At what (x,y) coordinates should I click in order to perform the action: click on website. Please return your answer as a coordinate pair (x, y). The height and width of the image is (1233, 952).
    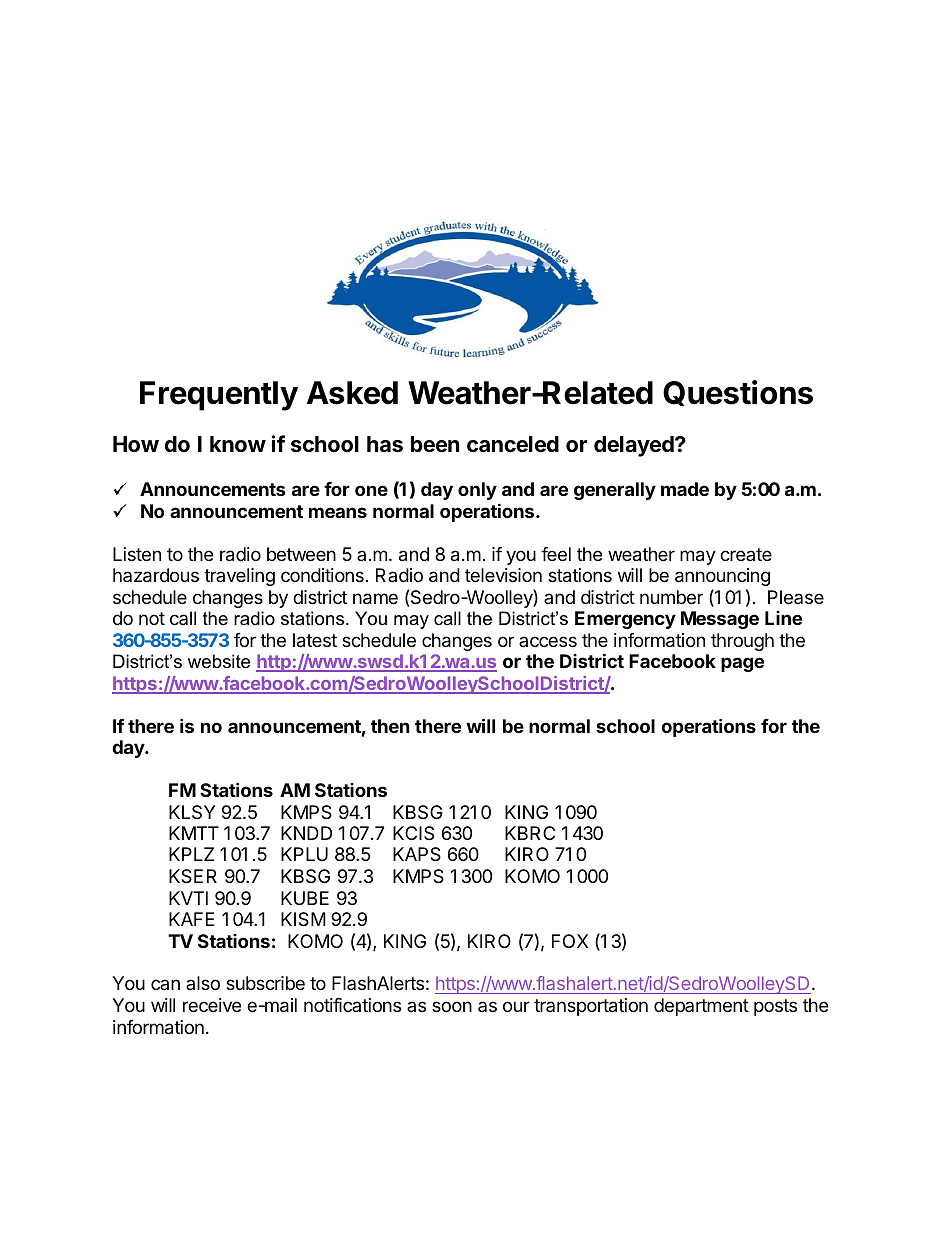
    Looking at the image, I should click on (219, 661).
